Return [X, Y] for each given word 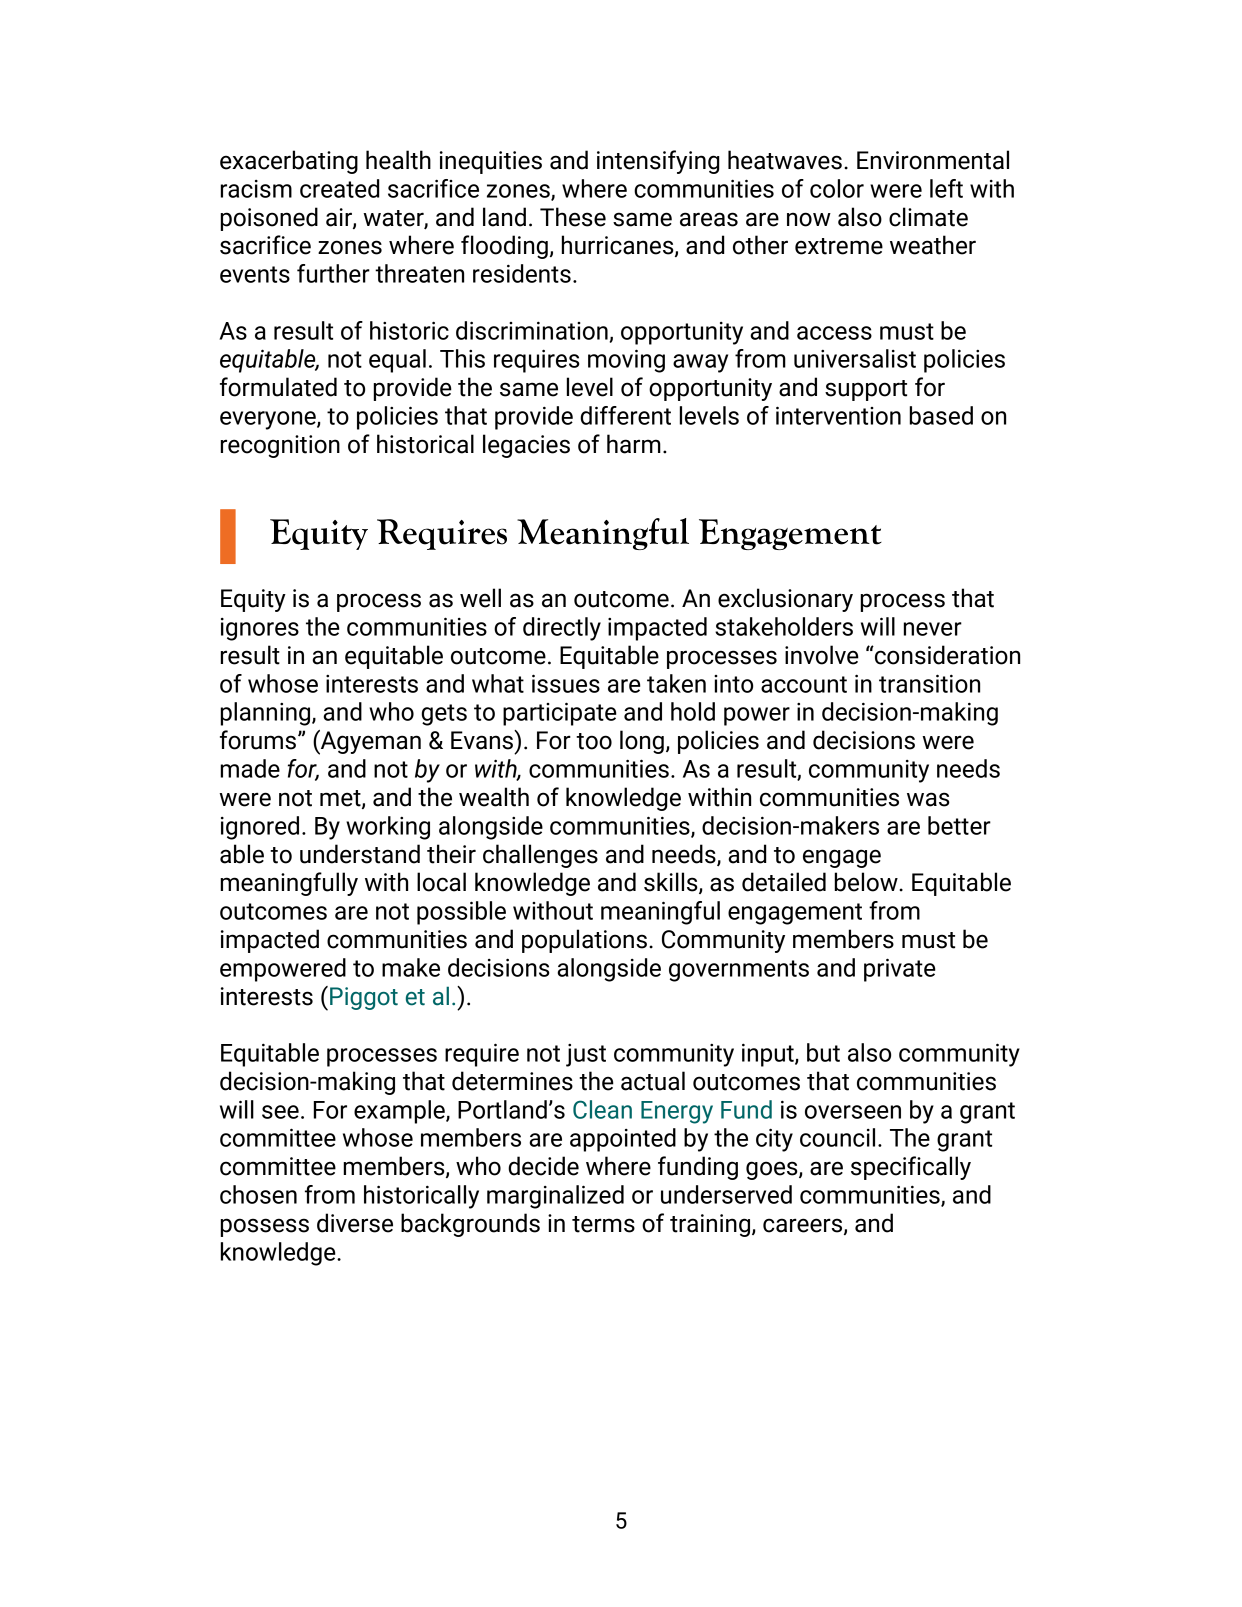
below [867, 882]
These [573, 217]
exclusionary [785, 600]
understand [360, 854]
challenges [540, 856]
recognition [280, 446]
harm [634, 444]
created [339, 188]
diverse [355, 1223]
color [837, 188]
